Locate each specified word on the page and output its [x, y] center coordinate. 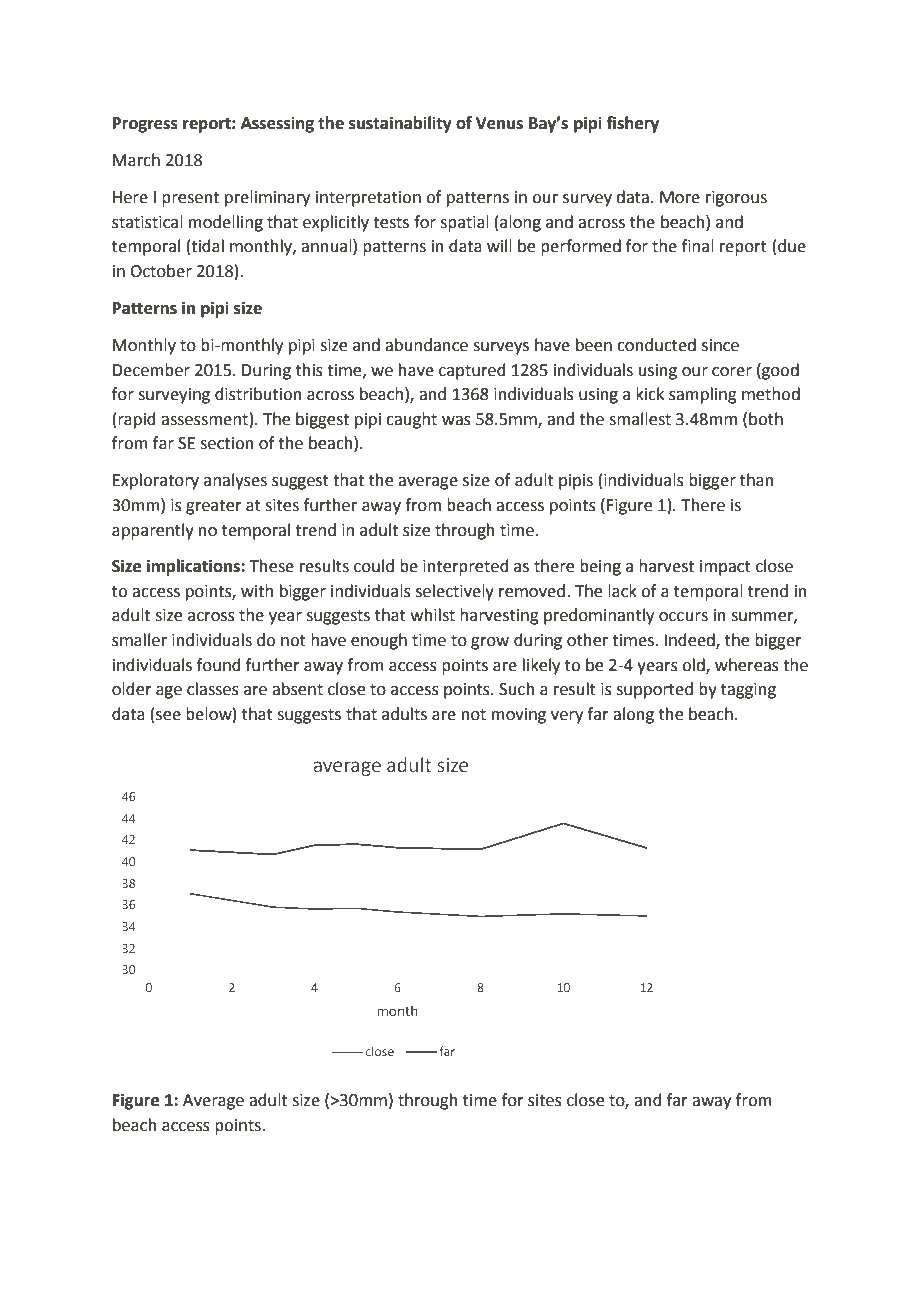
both [766, 419]
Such [517, 689]
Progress [145, 125]
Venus [499, 123]
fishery [633, 124]
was [456, 421]
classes [213, 689]
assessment [204, 420]
